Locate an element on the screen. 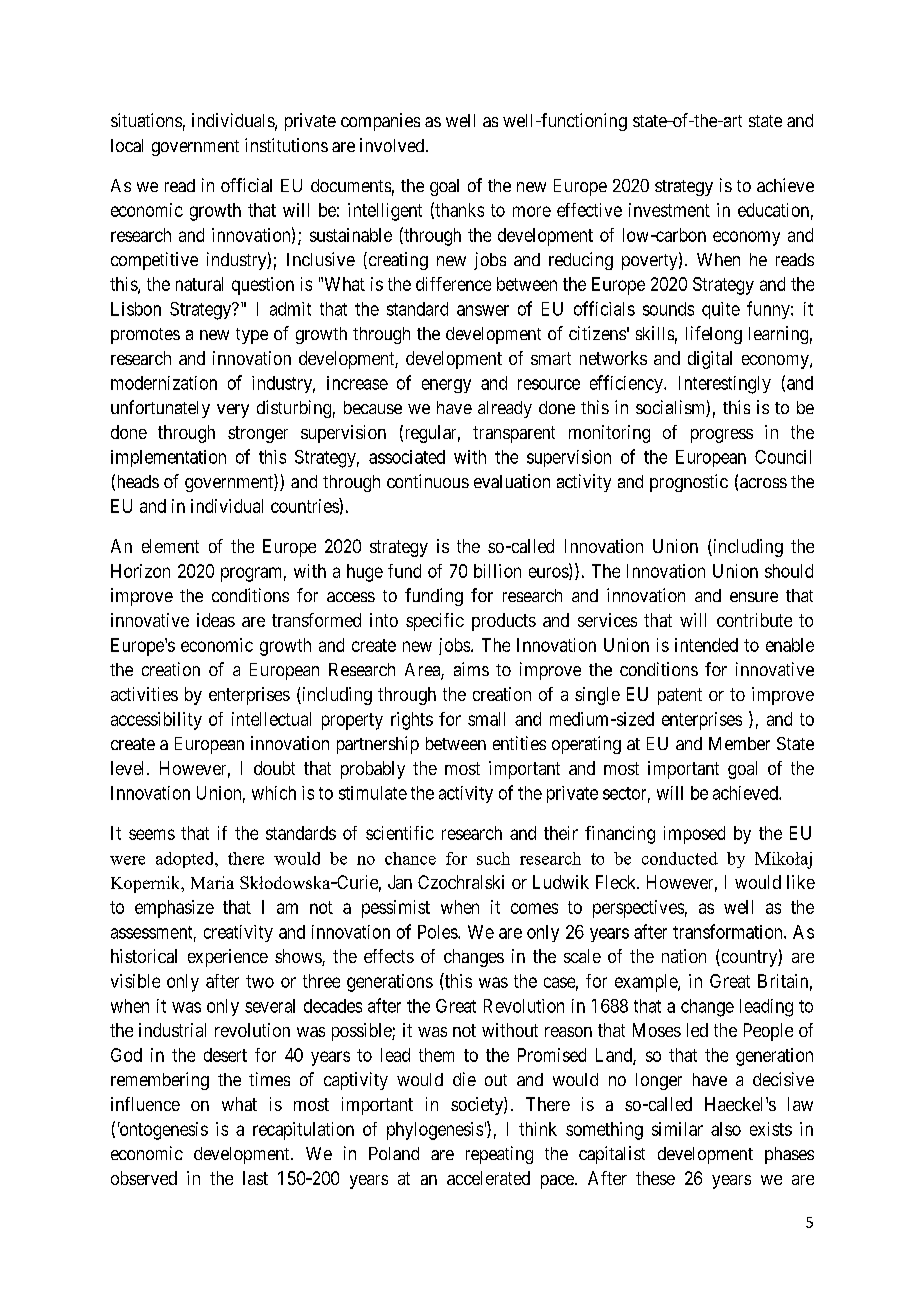  last is located at coordinates (255, 1178).
